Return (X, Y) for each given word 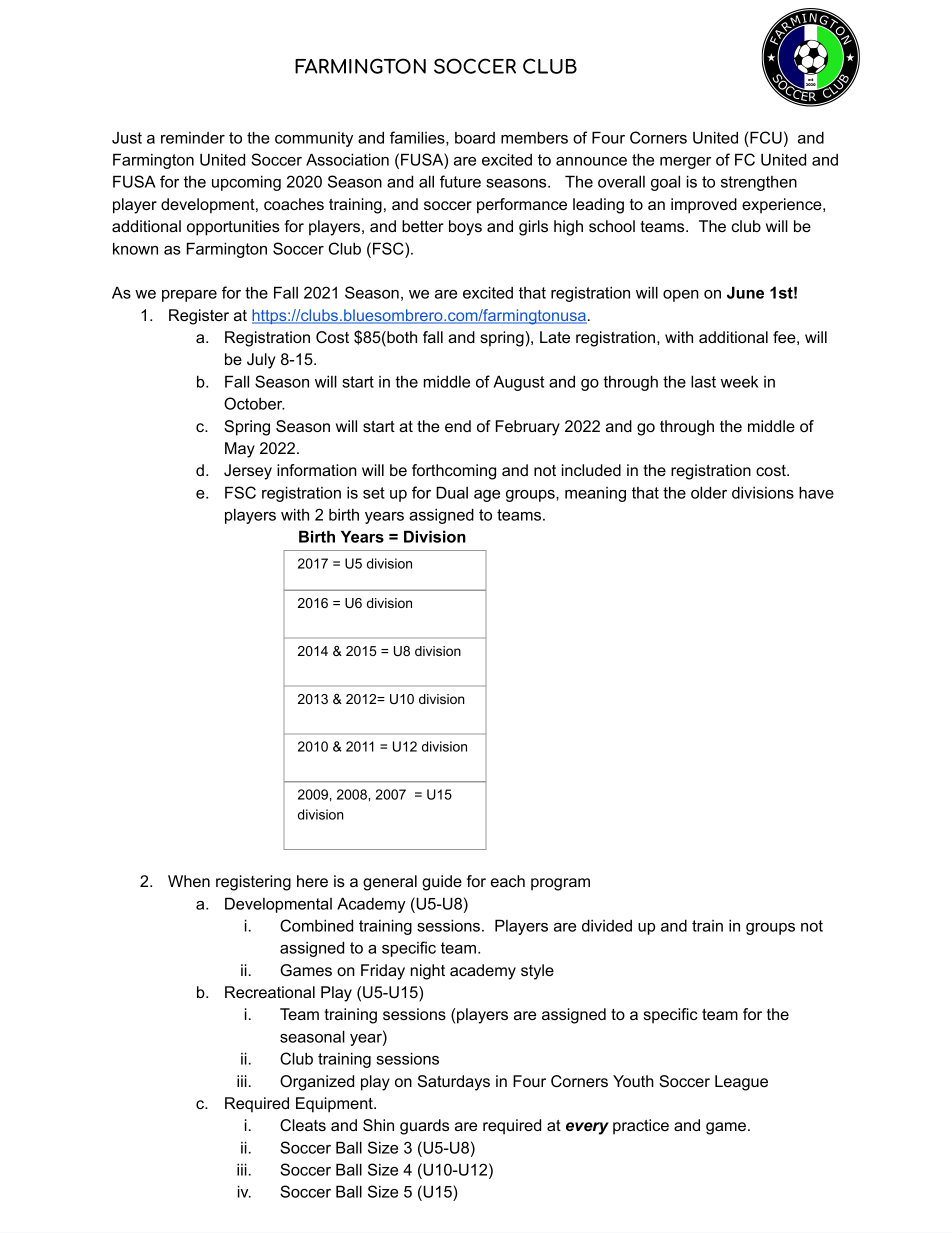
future (460, 181)
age (487, 496)
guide (442, 883)
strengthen (759, 183)
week (740, 381)
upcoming (246, 183)
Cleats (303, 1125)
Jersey (248, 472)
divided (607, 925)
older (709, 492)
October (254, 403)
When (189, 881)
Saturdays (454, 1083)
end (458, 426)
